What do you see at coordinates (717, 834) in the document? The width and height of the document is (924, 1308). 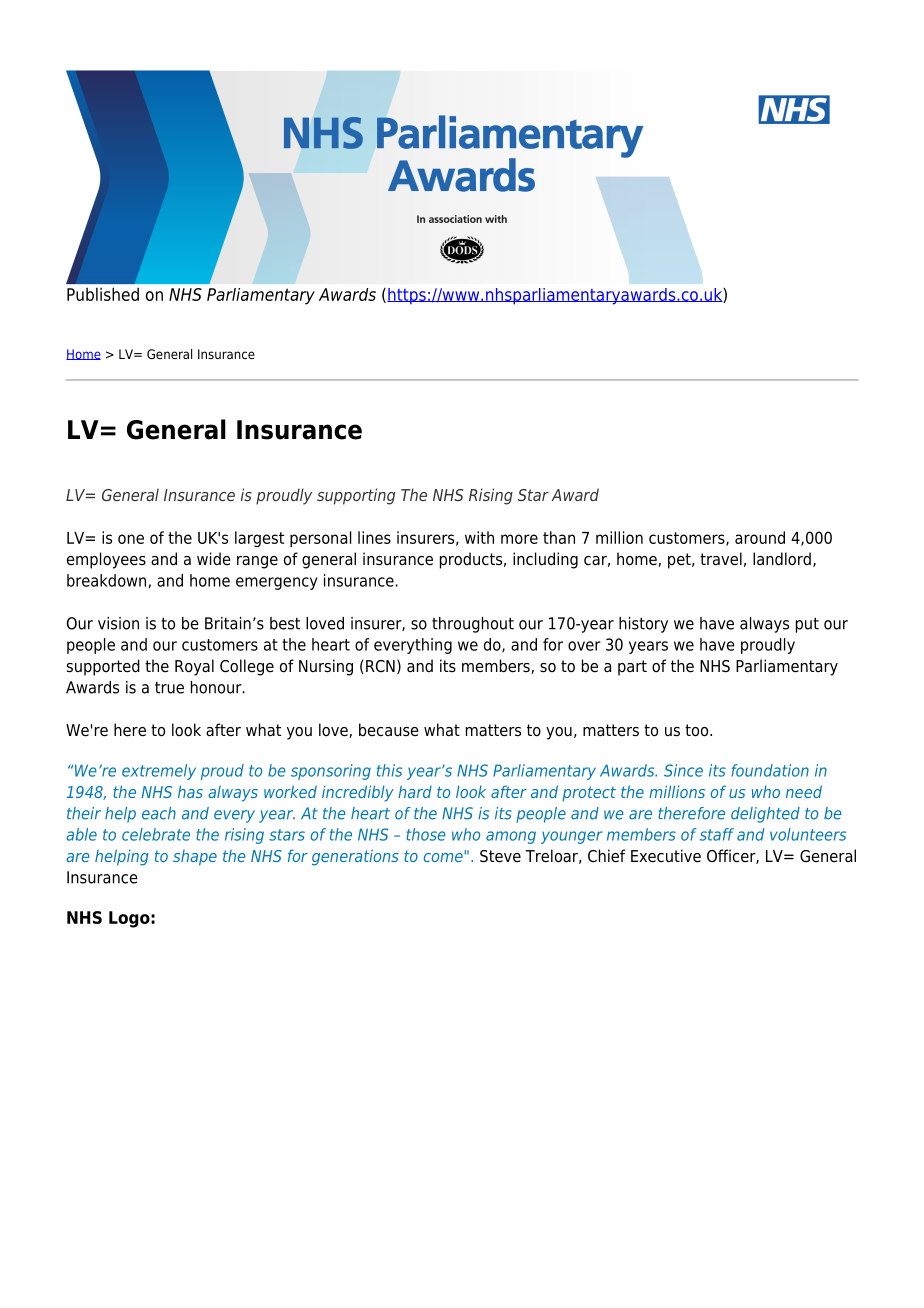 I see `staff` at bounding box center [717, 834].
